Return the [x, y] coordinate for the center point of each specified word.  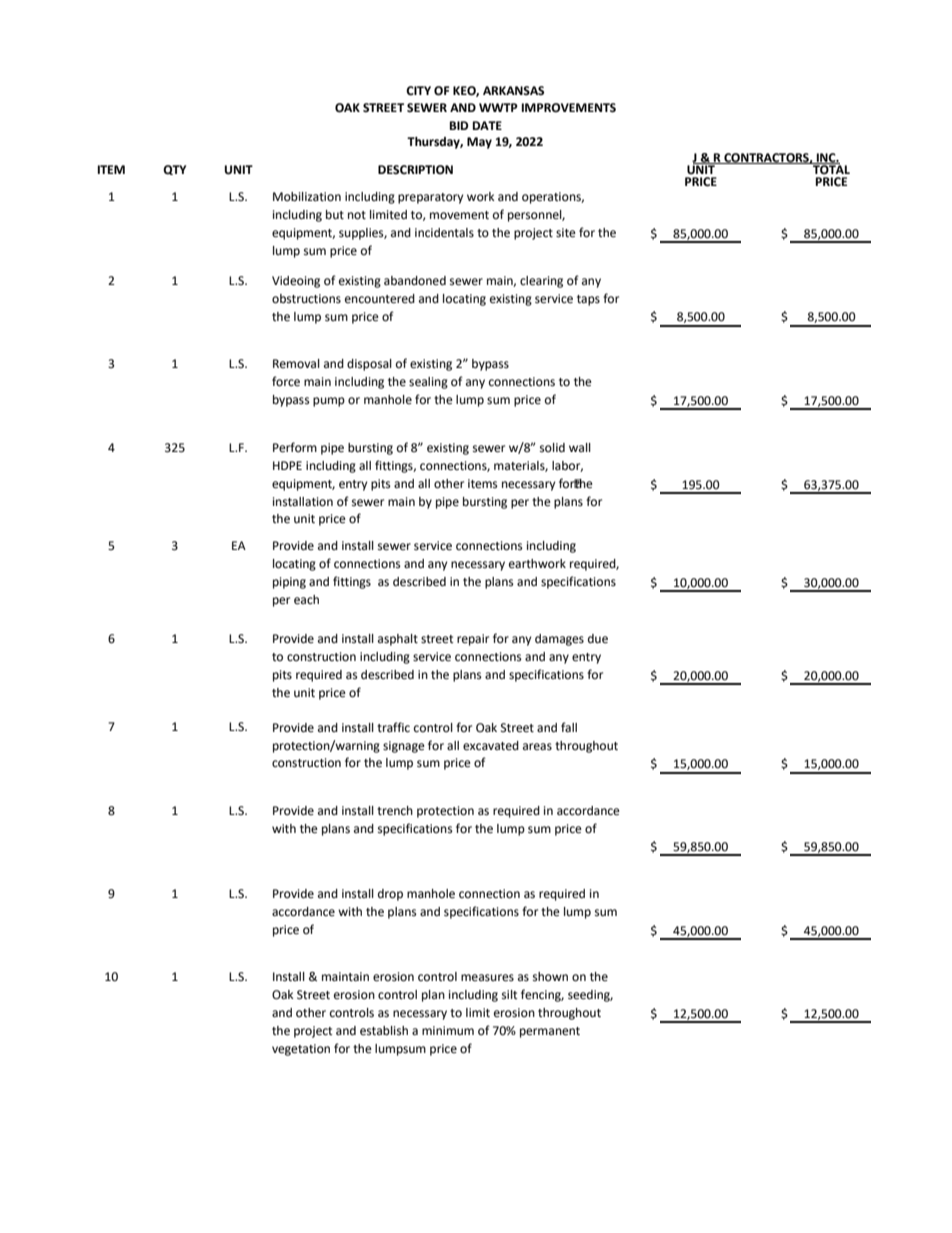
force [286, 381]
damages [559, 640]
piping [289, 583]
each [306, 600]
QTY [174, 170]
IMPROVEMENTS [569, 108]
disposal [369, 365]
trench [395, 811]
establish [384, 1031]
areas [537, 747]
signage [404, 747]
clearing [541, 282]
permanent [550, 1032]
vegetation [301, 1050]
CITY [418, 91]
